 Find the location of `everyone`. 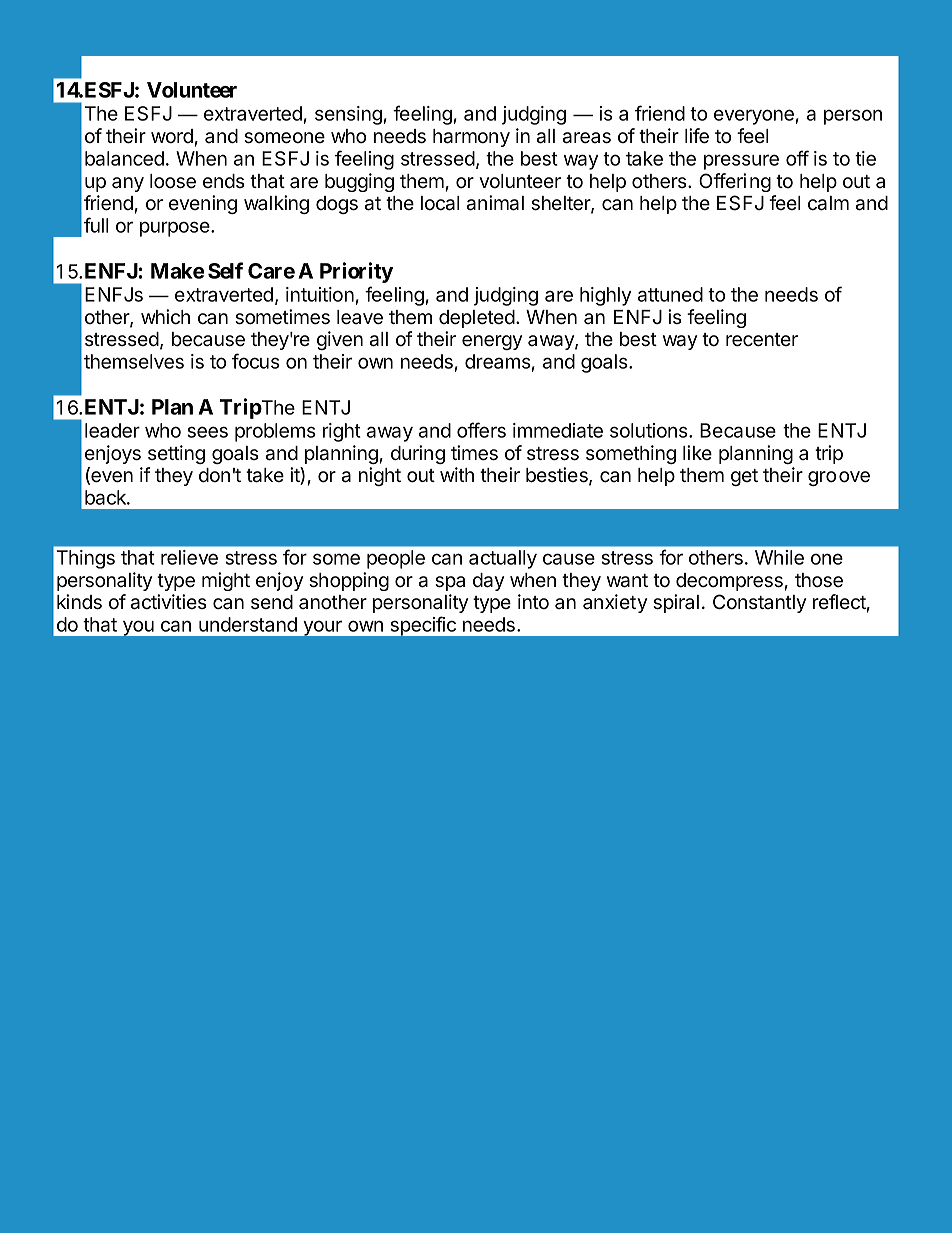

everyone is located at coordinates (755, 117).
